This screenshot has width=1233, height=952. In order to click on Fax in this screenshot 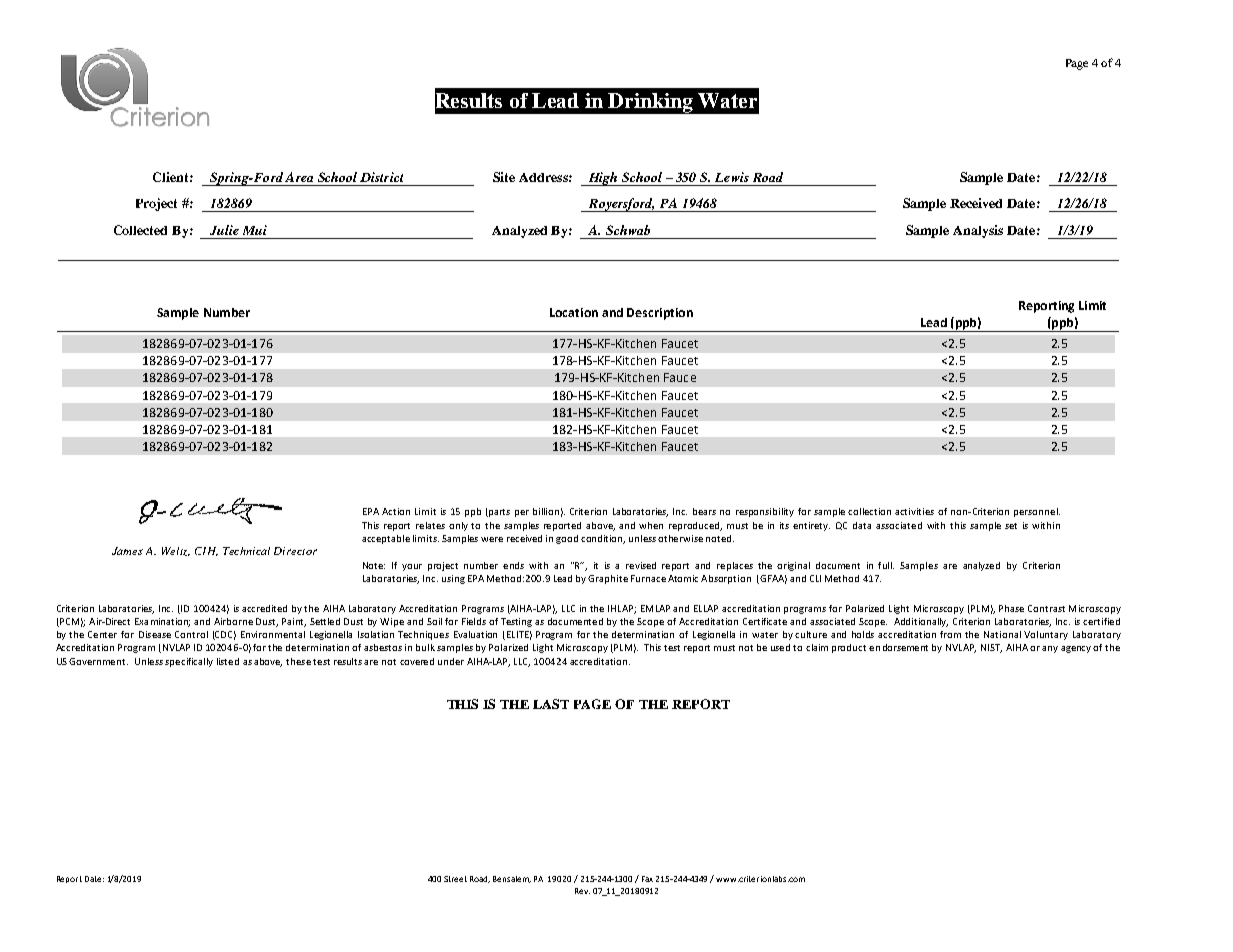, I will do `click(647, 879)`.
